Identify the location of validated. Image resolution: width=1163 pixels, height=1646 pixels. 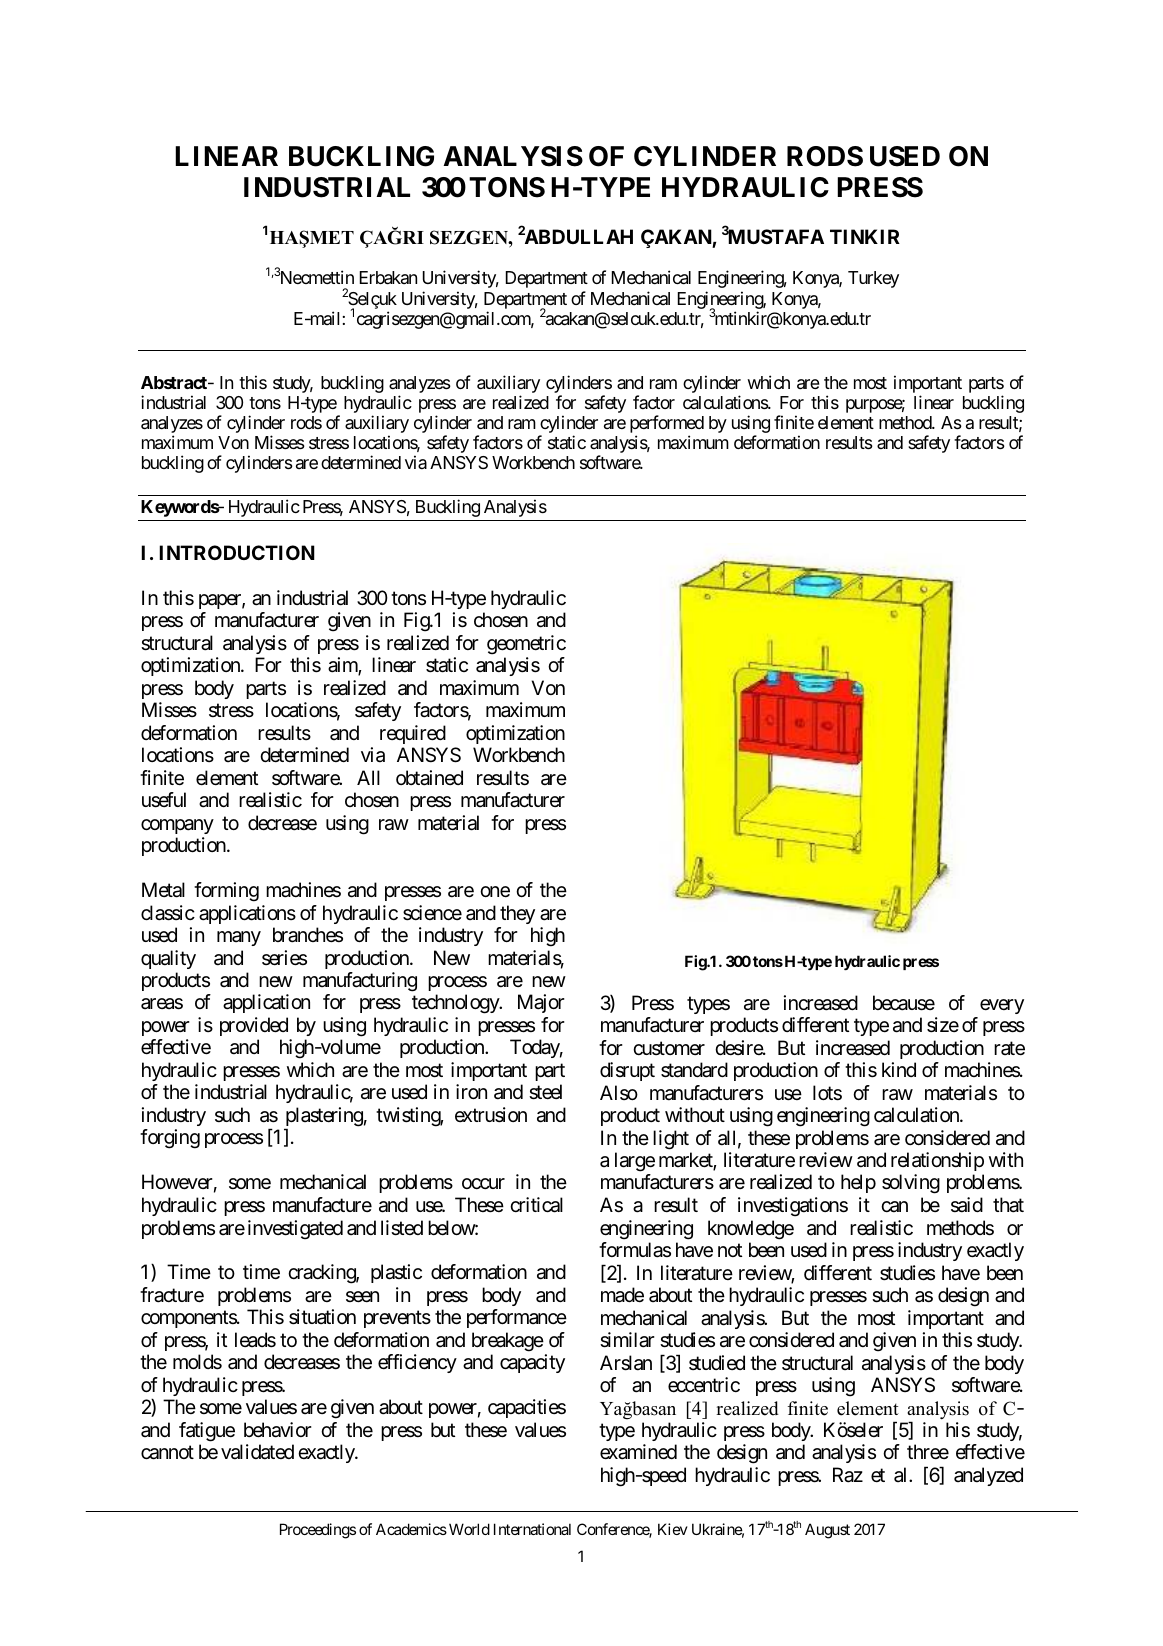
(257, 1452).
